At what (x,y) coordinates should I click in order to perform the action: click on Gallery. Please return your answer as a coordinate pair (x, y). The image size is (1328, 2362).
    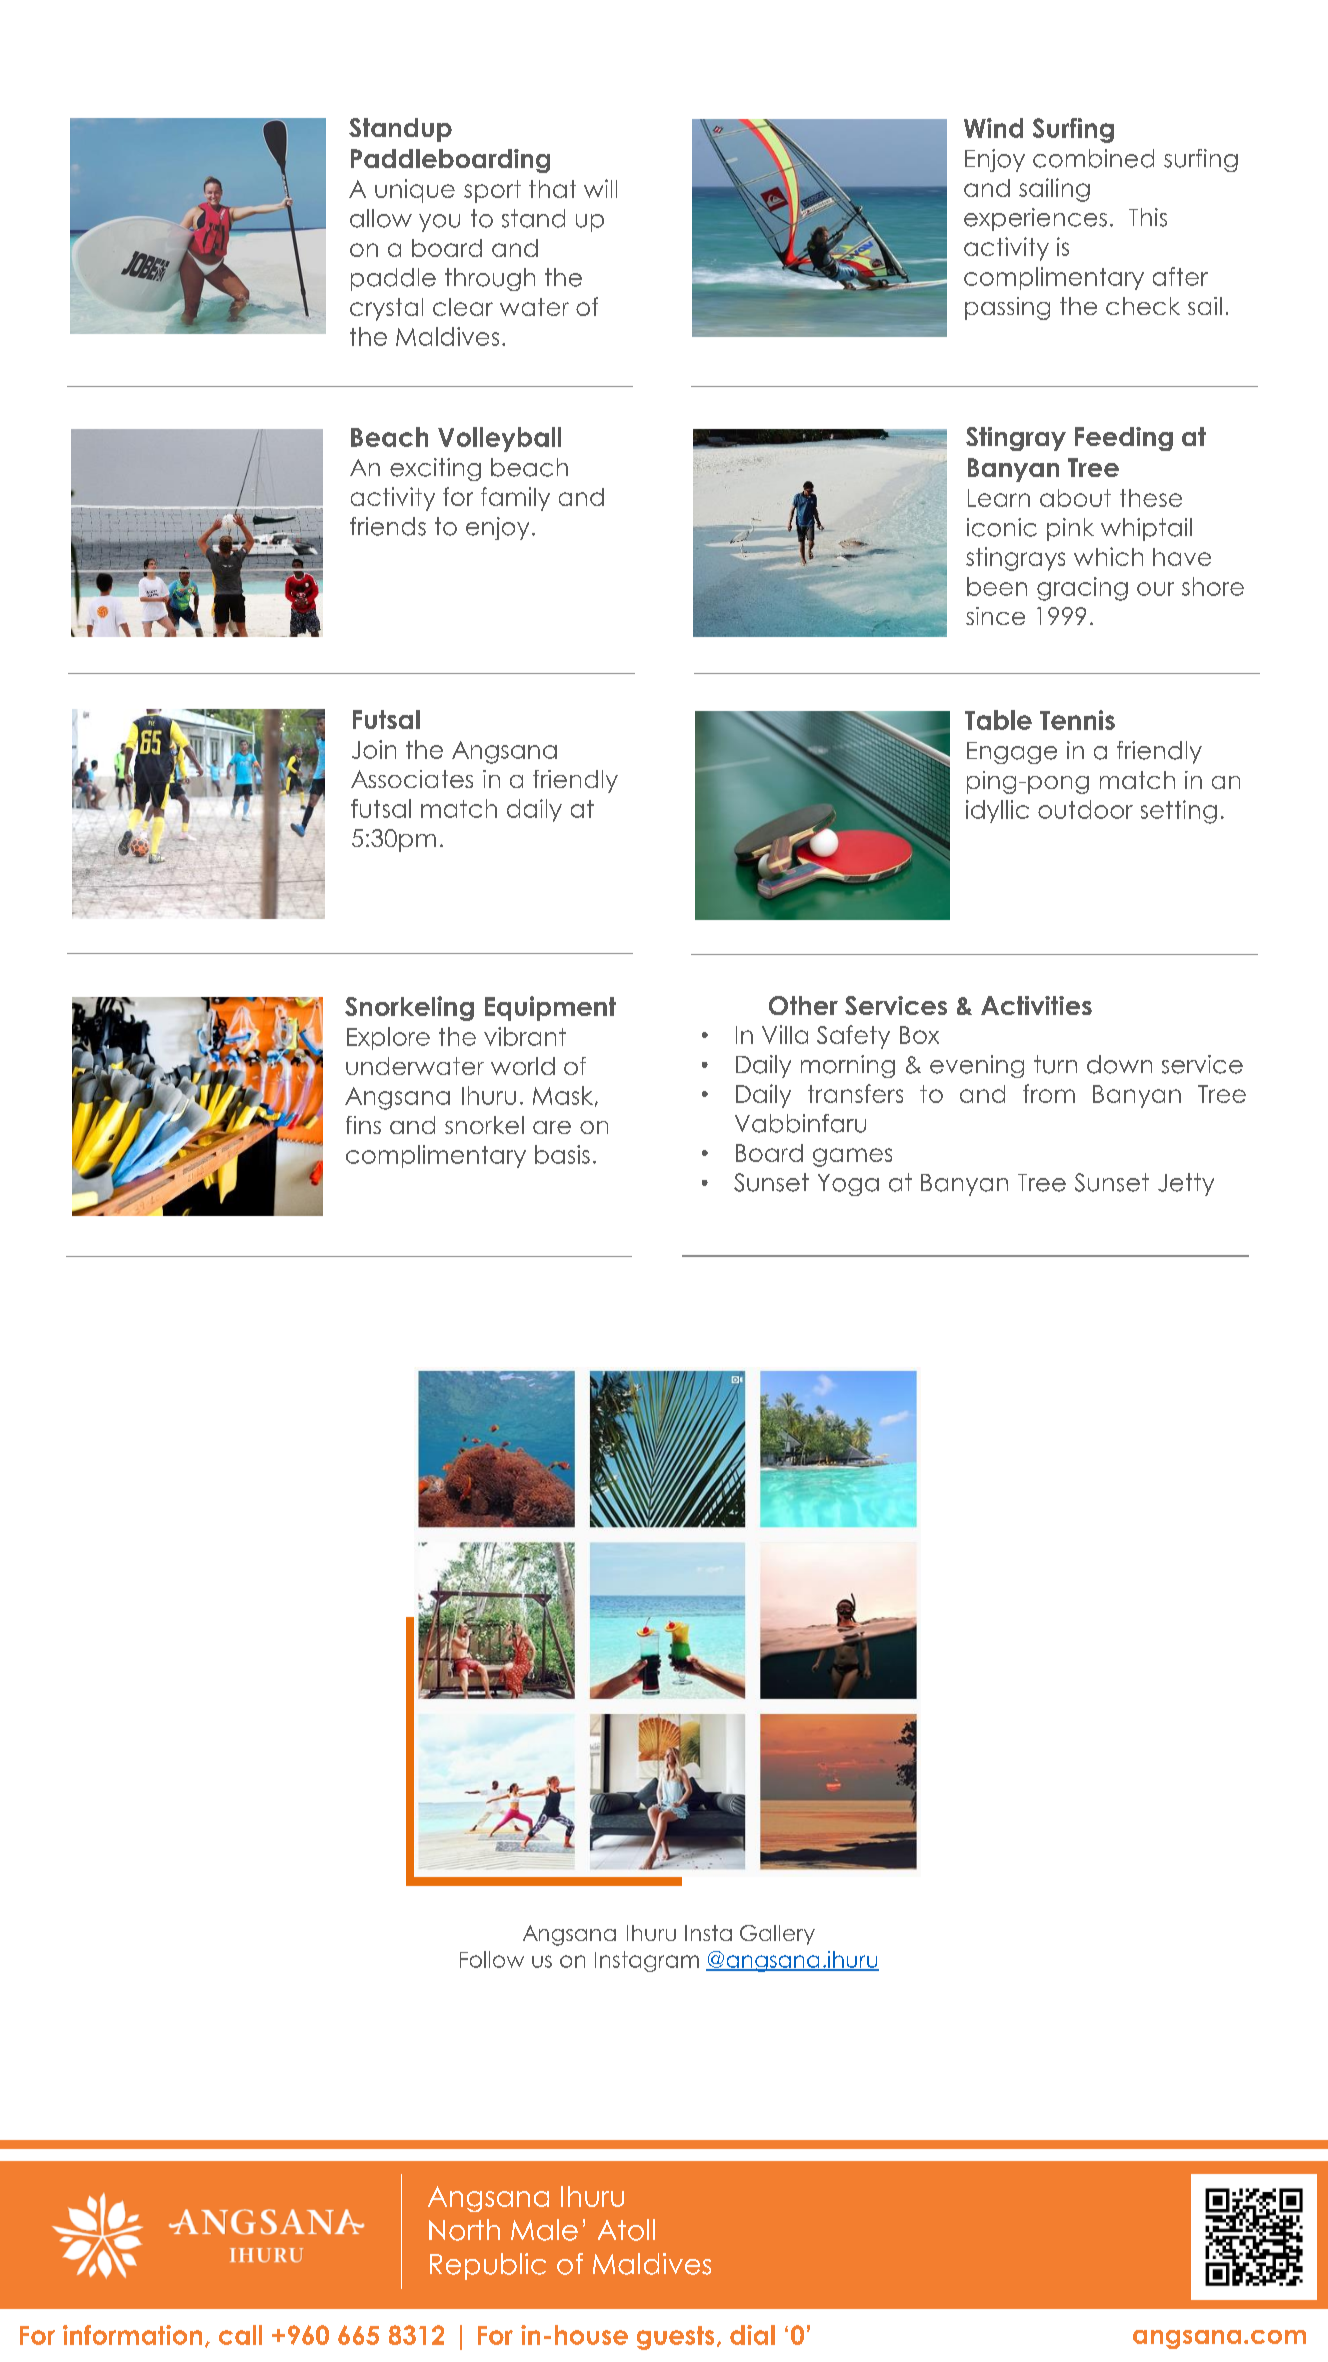
    Looking at the image, I should click on (777, 1935).
